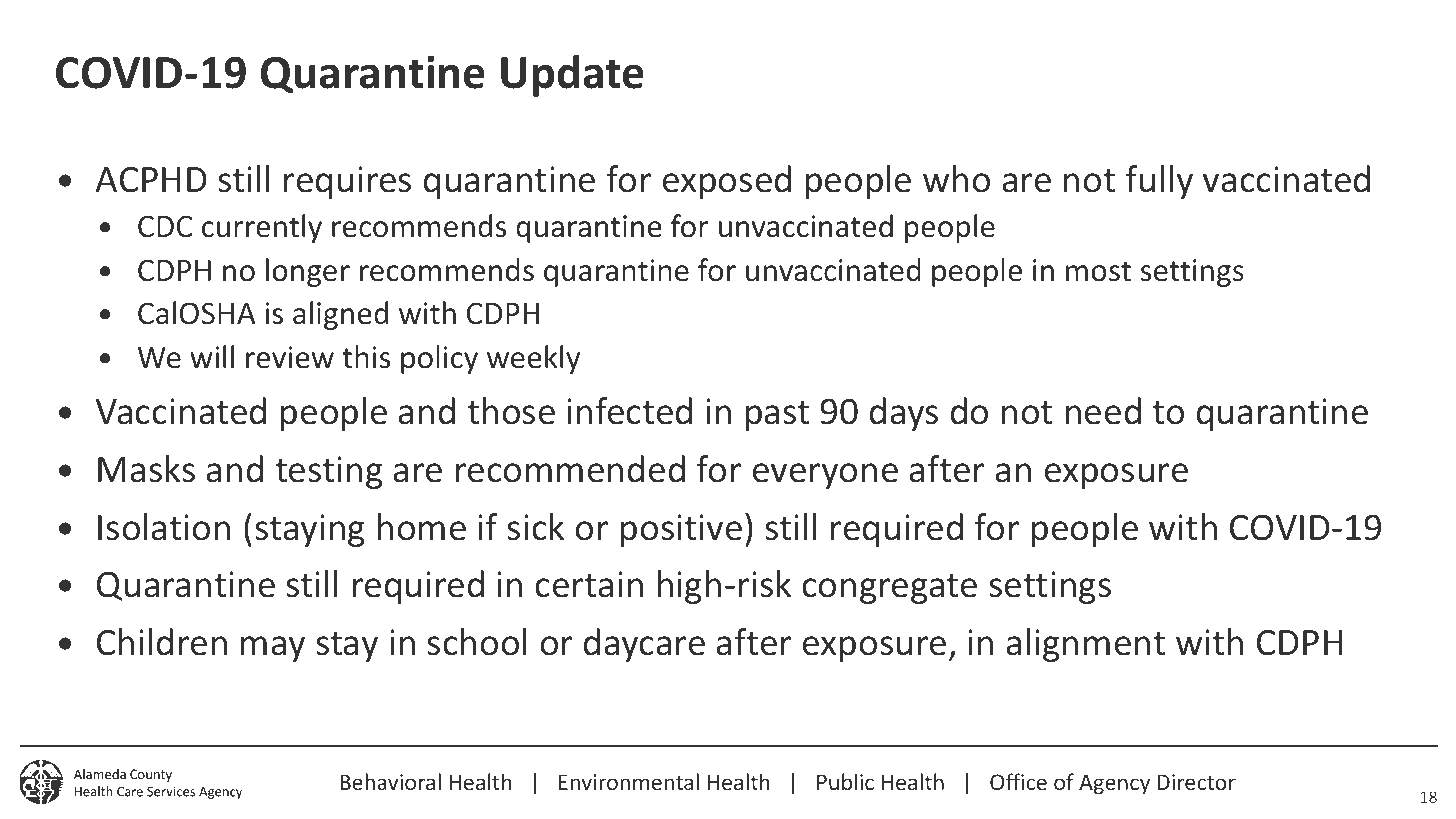 The height and width of the page is (819, 1456). What do you see at coordinates (340, 315) in the page?
I see `aligned` at bounding box center [340, 315].
